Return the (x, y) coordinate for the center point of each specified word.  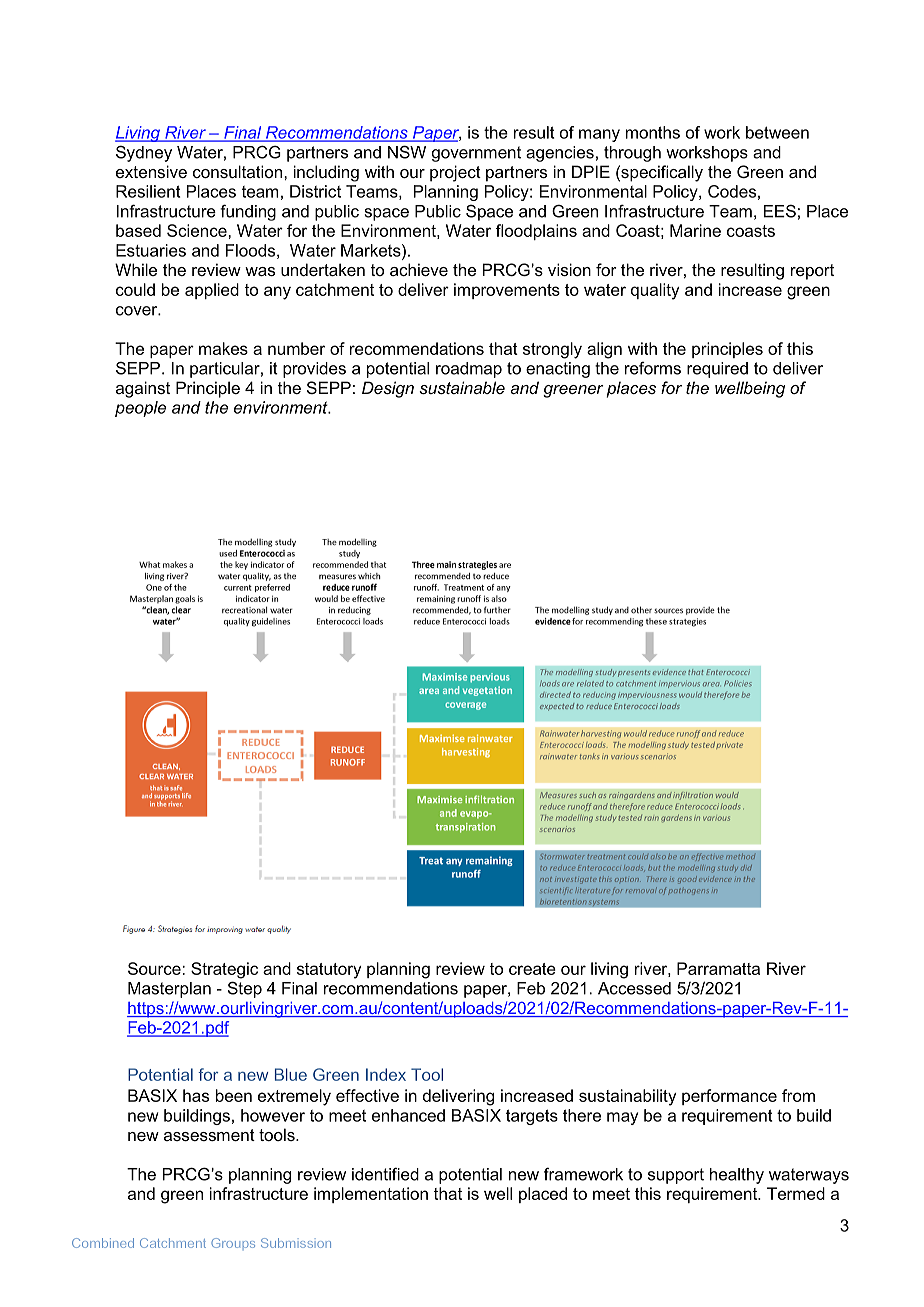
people (140, 409)
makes (223, 348)
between (777, 132)
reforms (653, 368)
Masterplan (169, 990)
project (455, 173)
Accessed (634, 988)
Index (386, 1074)
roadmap (469, 370)
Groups (233, 1244)
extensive (151, 171)
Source (155, 968)
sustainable (462, 387)
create (532, 969)
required (717, 370)
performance (729, 1097)
